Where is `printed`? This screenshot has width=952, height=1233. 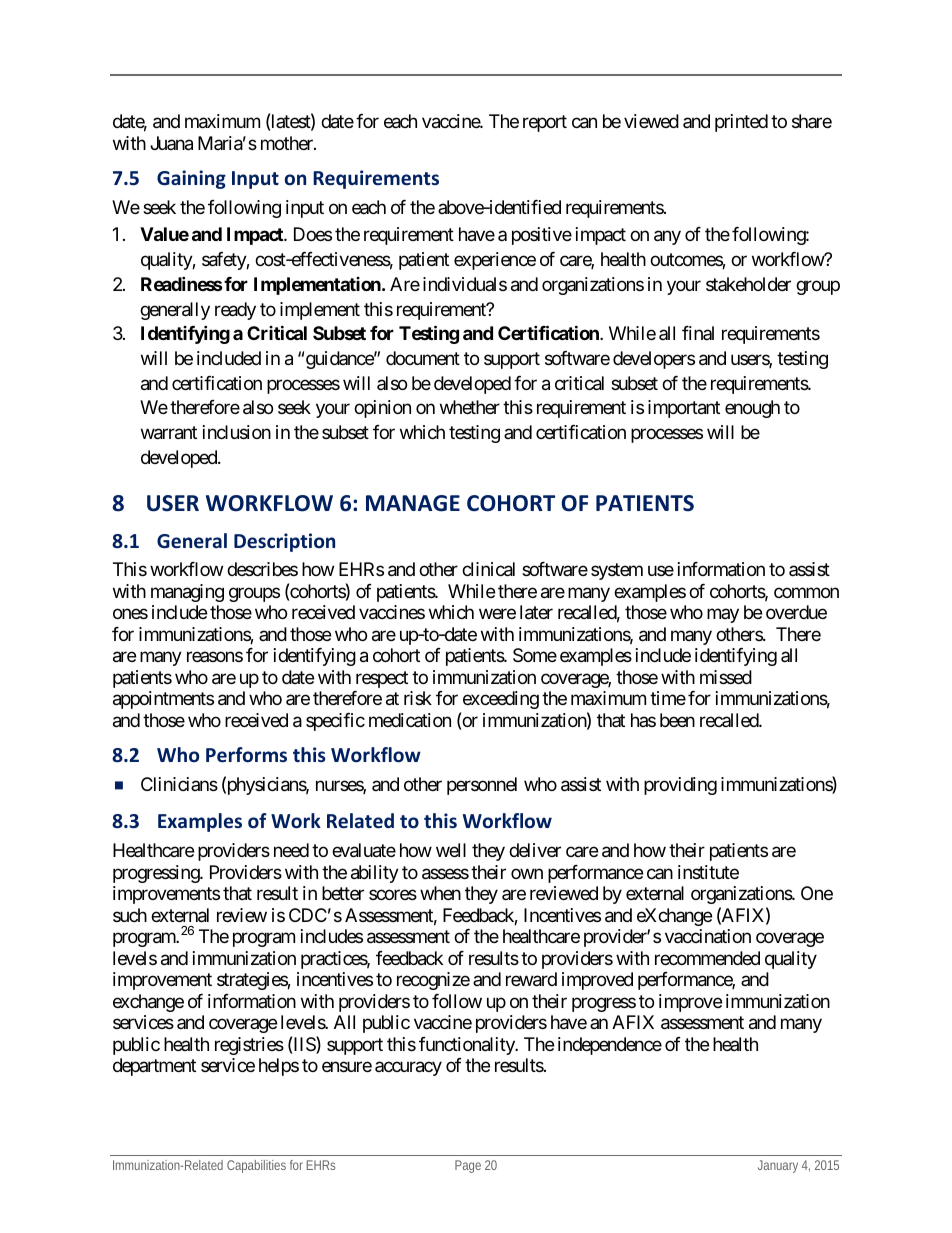 printed is located at coordinates (741, 123).
